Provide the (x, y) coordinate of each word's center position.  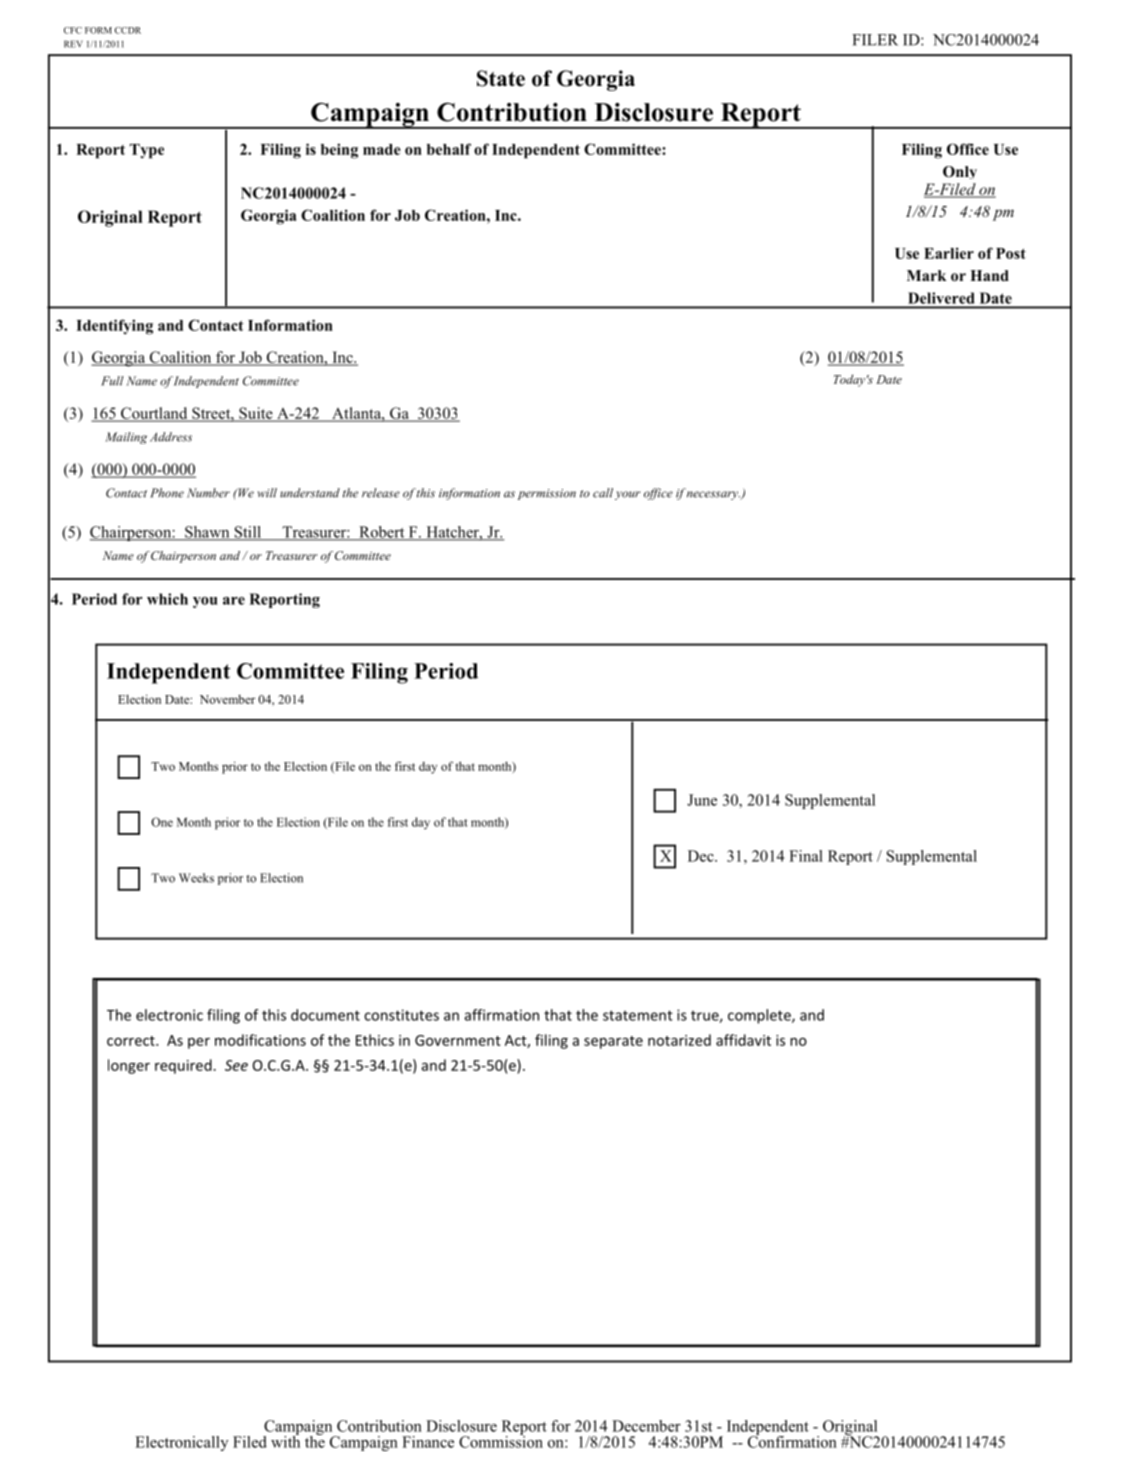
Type (147, 151)
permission (547, 494)
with (285, 1440)
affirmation (501, 1015)
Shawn (207, 533)
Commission (501, 1440)
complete (760, 1016)
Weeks (196, 878)
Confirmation (792, 1440)
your (627, 495)
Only (960, 172)
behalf (449, 149)
